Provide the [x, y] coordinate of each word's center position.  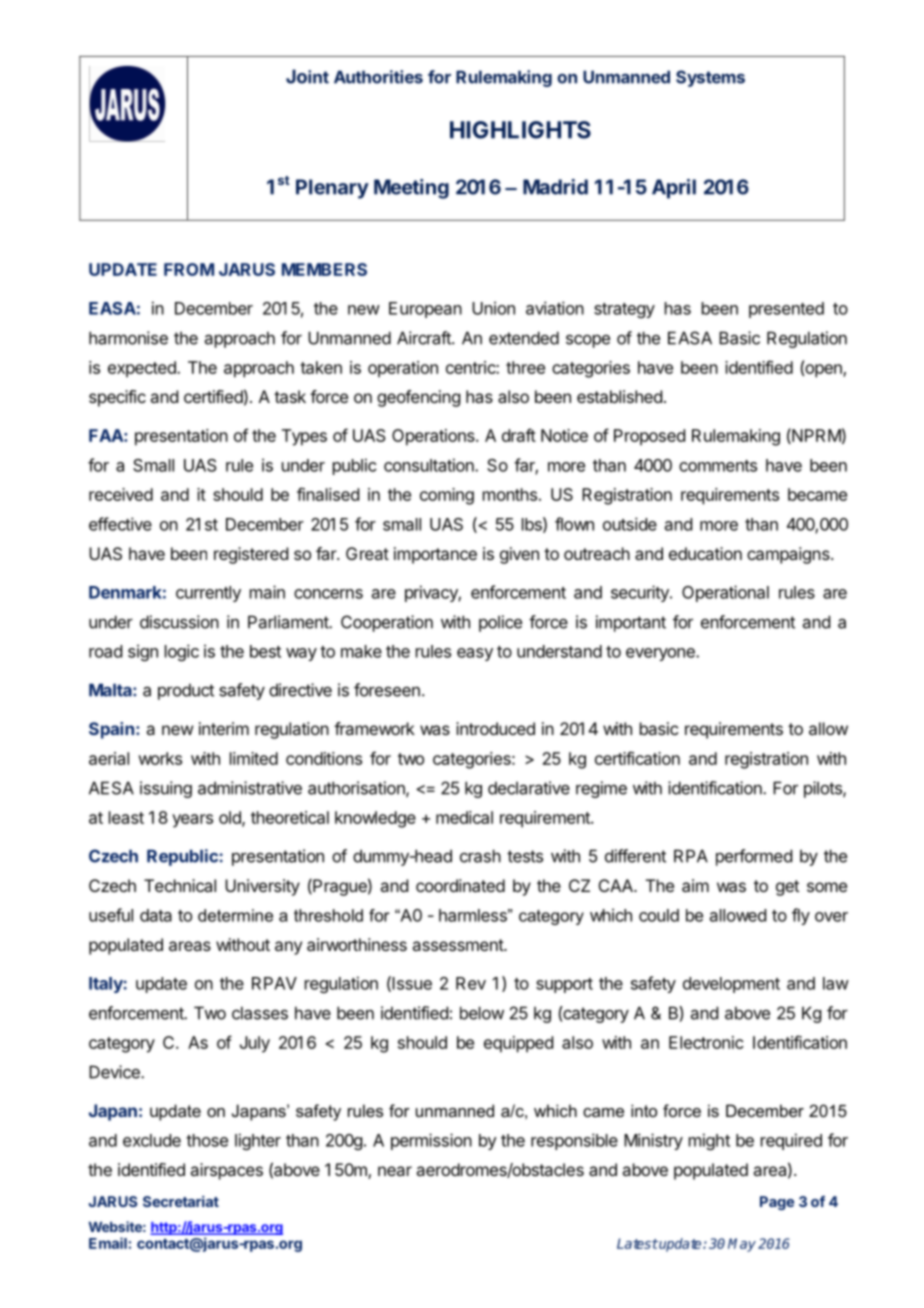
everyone [661, 654]
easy [475, 654]
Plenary [332, 189]
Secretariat [181, 1201]
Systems [710, 78]
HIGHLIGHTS [520, 130]
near [395, 1171]
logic [182, 652]
